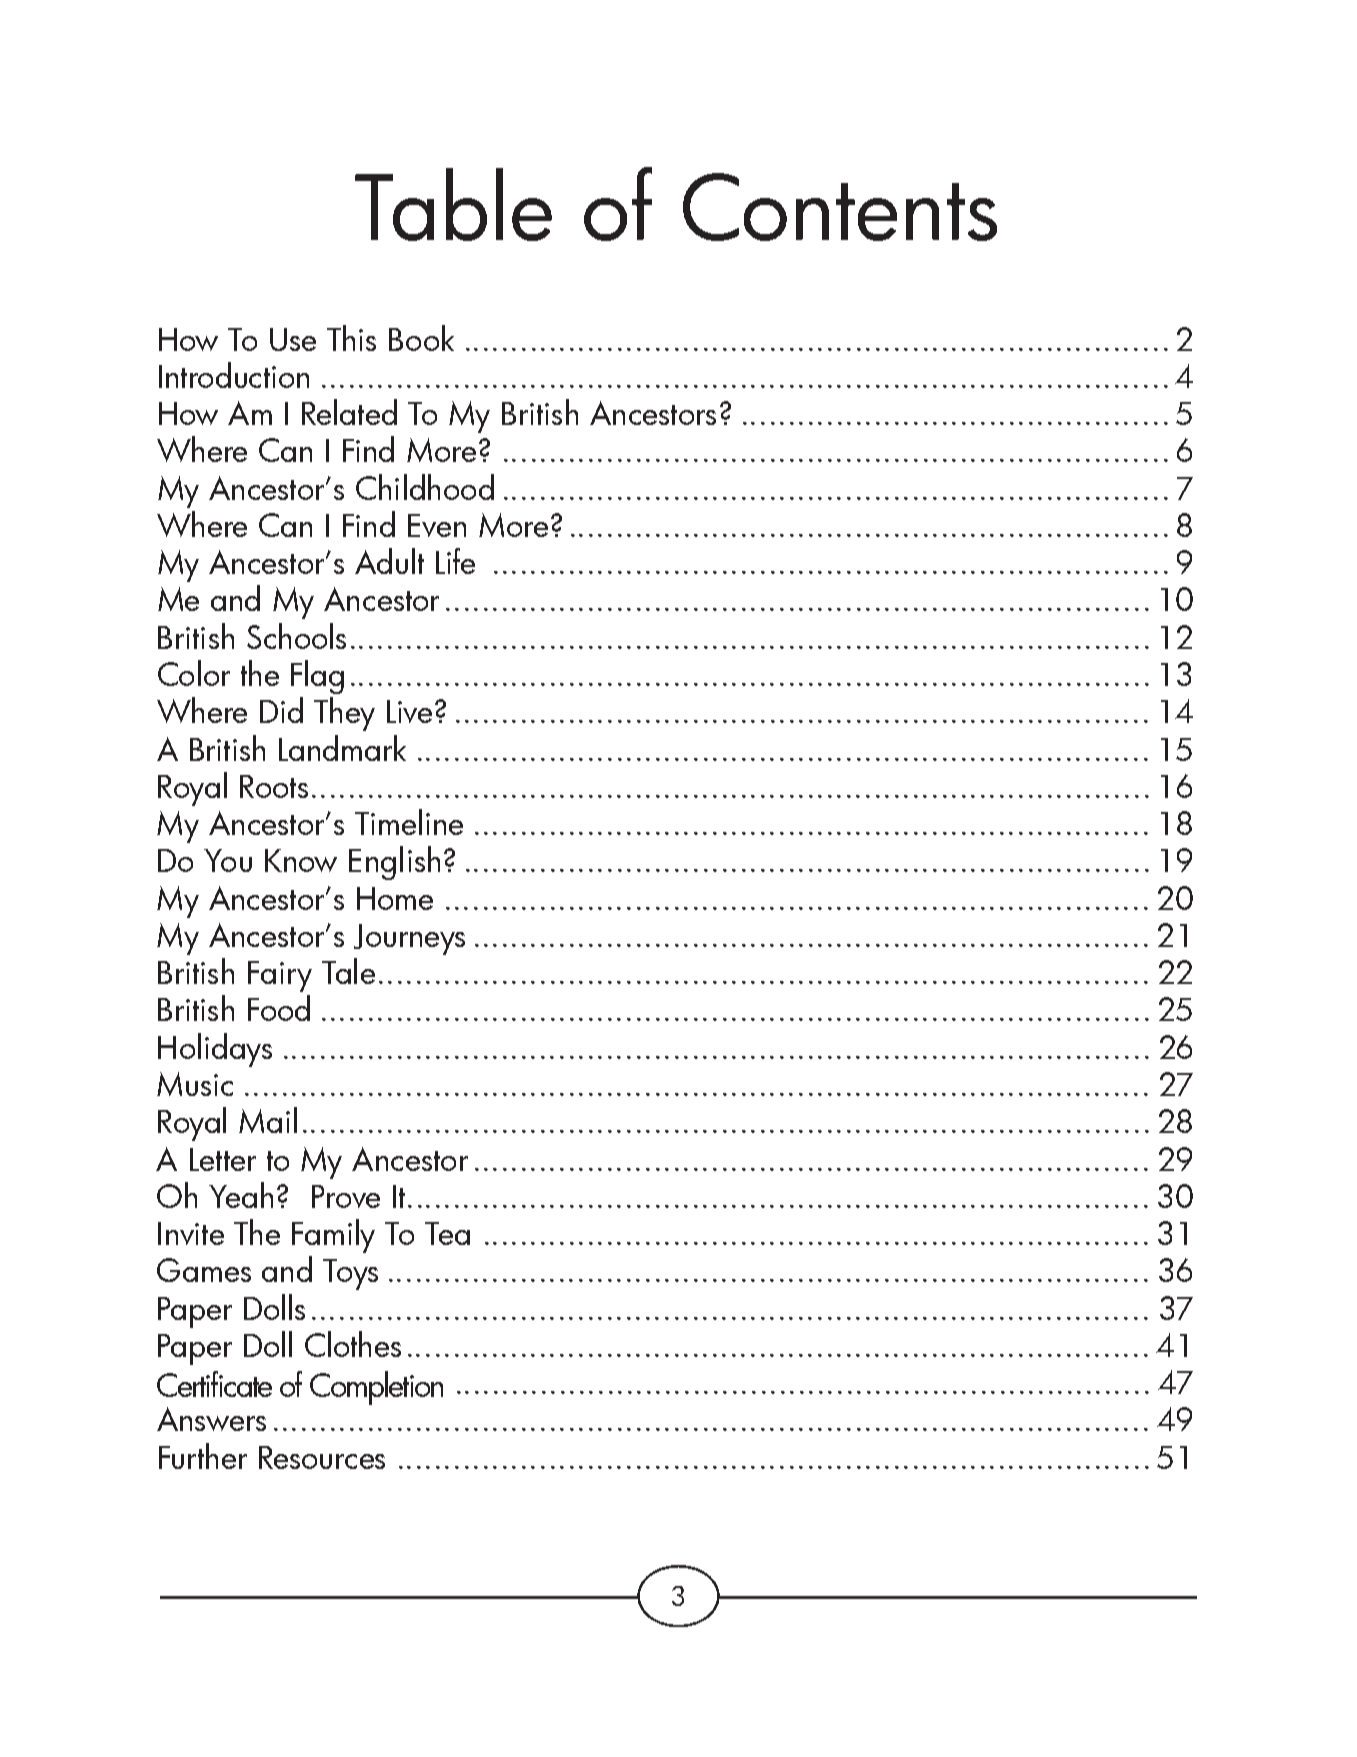 The image size is (1357, 1757). What do you see at coordinates (437, 525) in the screenshot?
I see `Even` at bounding box center [437, 525].
